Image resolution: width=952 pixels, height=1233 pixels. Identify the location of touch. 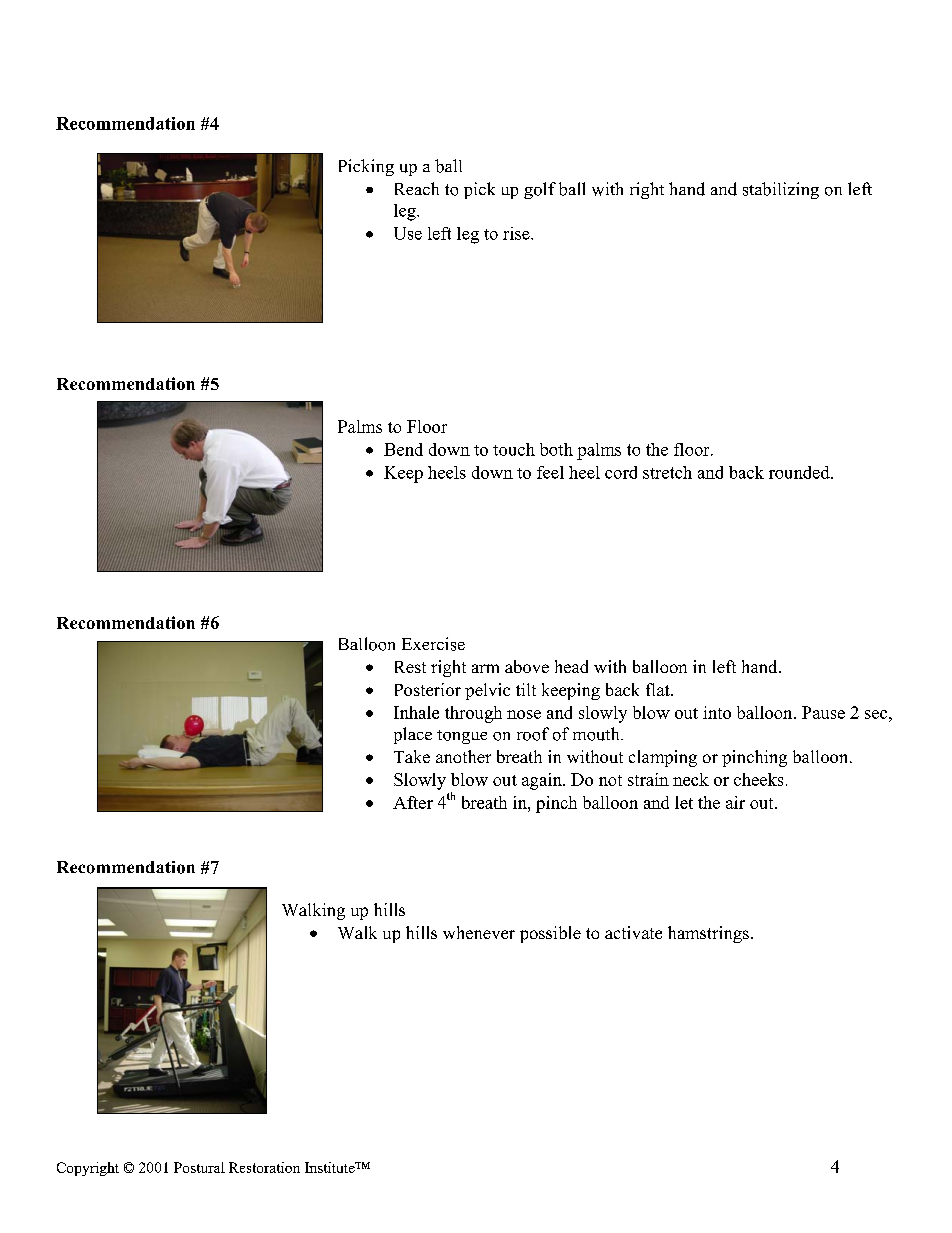
(514, 449).
